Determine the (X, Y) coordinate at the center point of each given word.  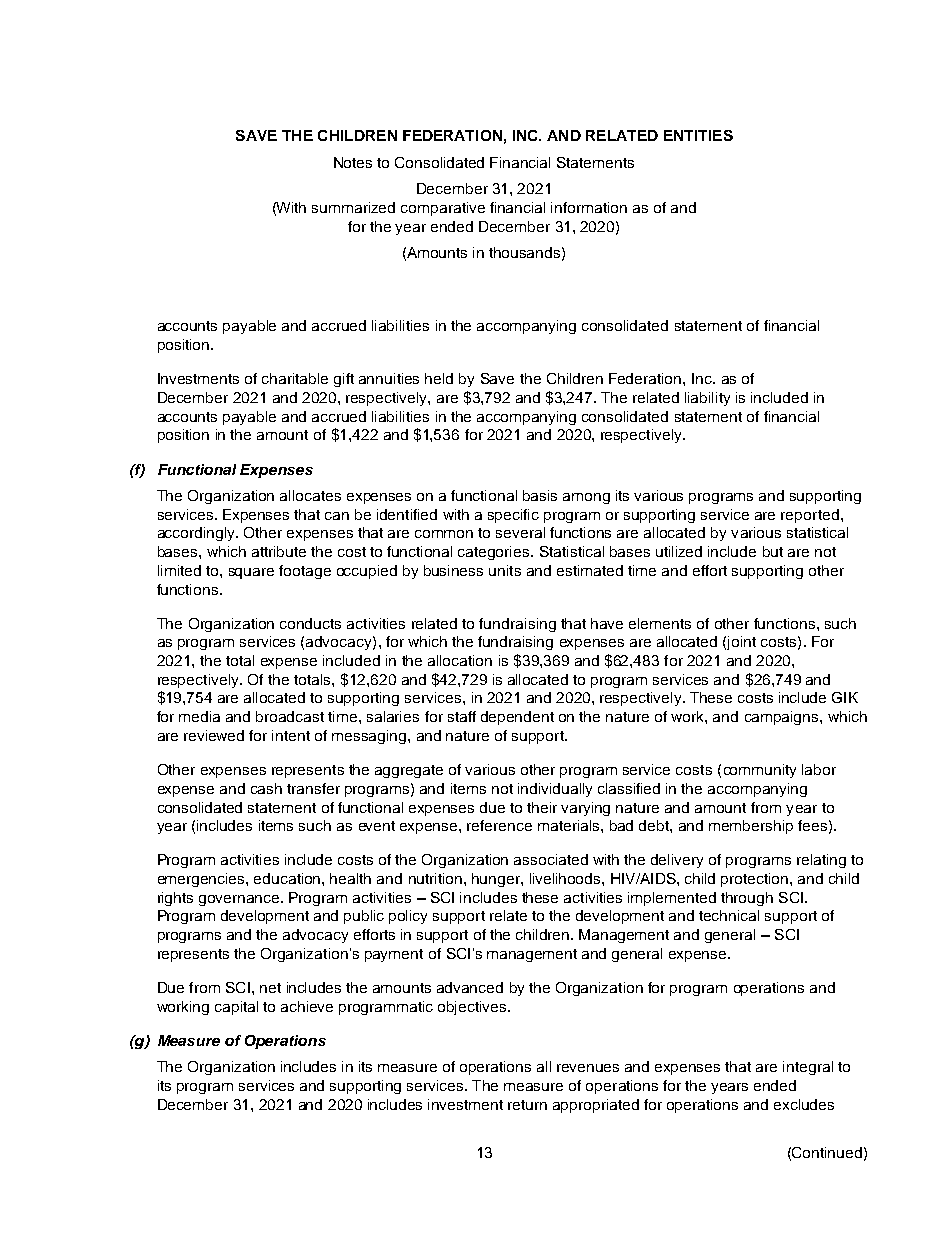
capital (236, 1008)
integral (808, 1068)
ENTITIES (698, 135)
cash (266, 788)
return (527, 1105)
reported (810, 516)
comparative (443, 209)
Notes (353, 162)
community (760, 771)
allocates (310, 495)
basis (540, 495)
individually (555, 790)
